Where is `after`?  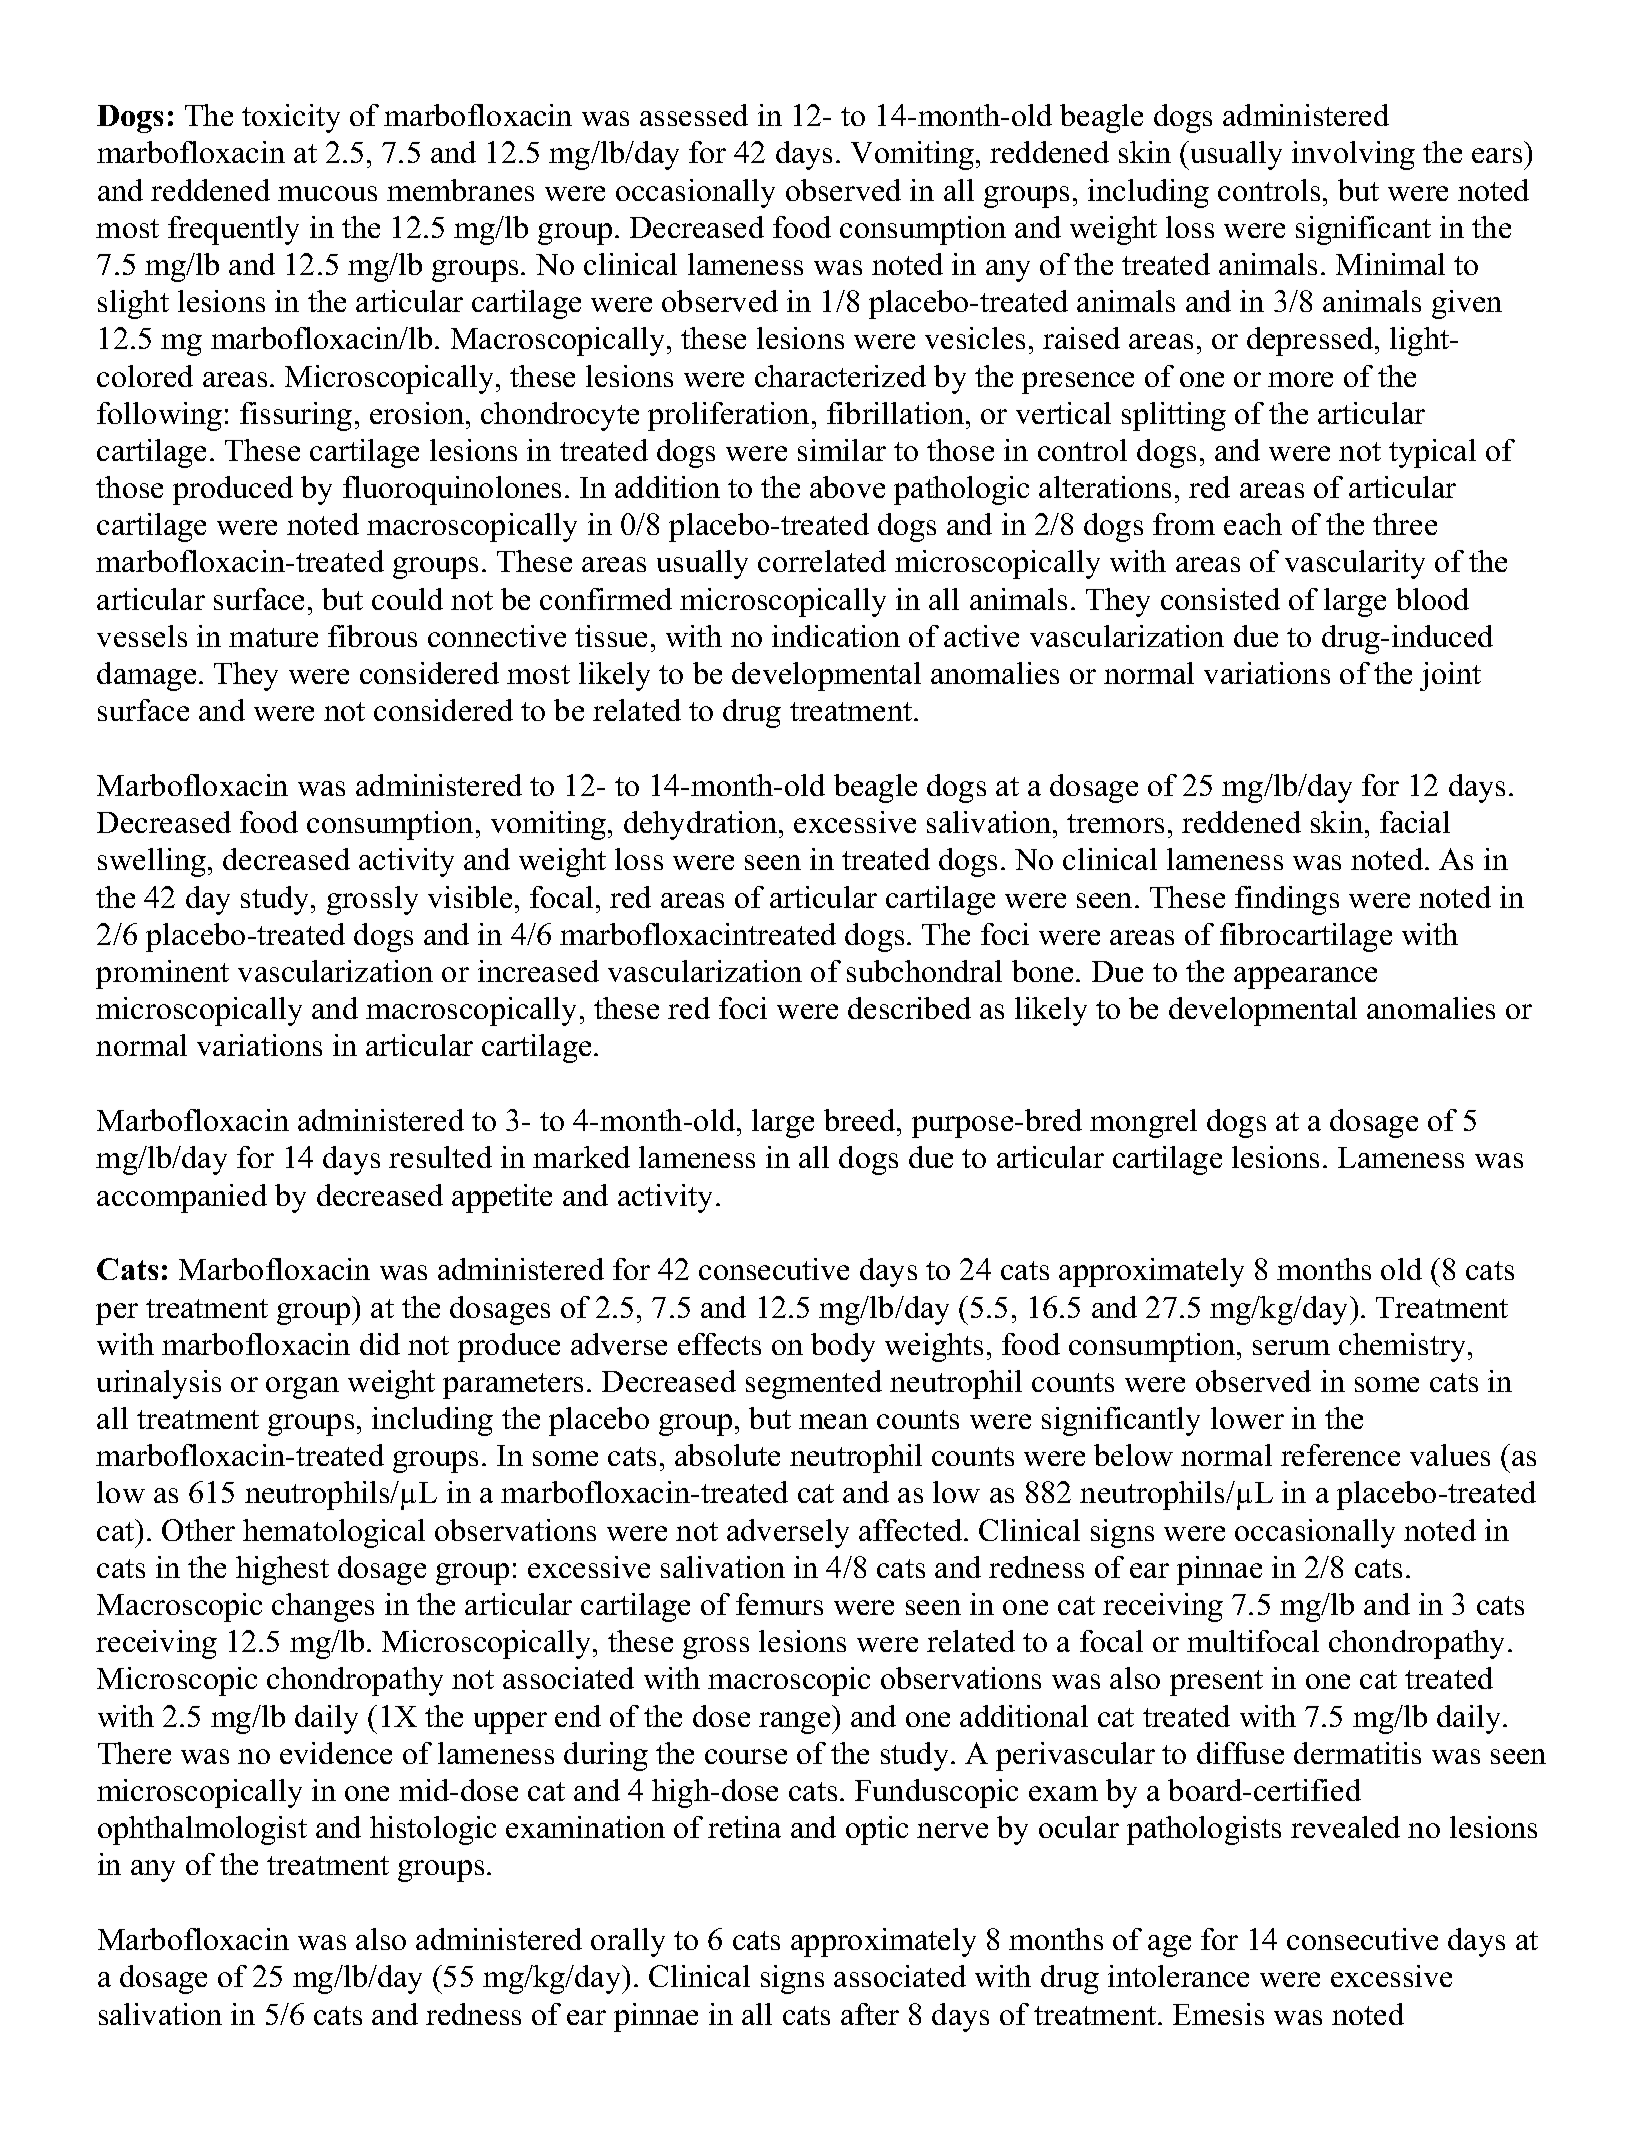 after is located at coordinates (870, 2014).
